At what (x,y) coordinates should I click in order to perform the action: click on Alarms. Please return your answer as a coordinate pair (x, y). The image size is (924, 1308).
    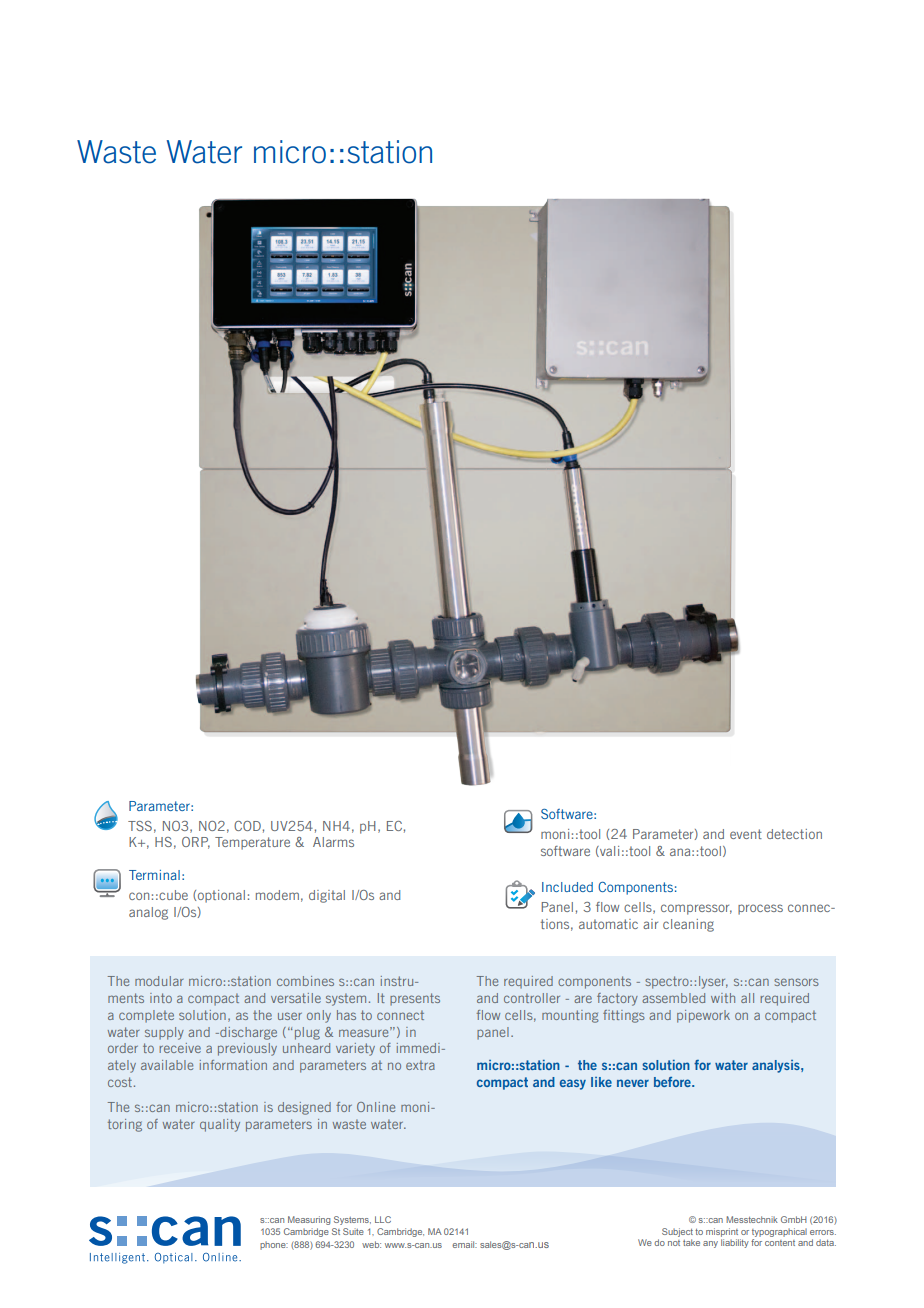
    Looking at the image, I should click on (333, 842).
